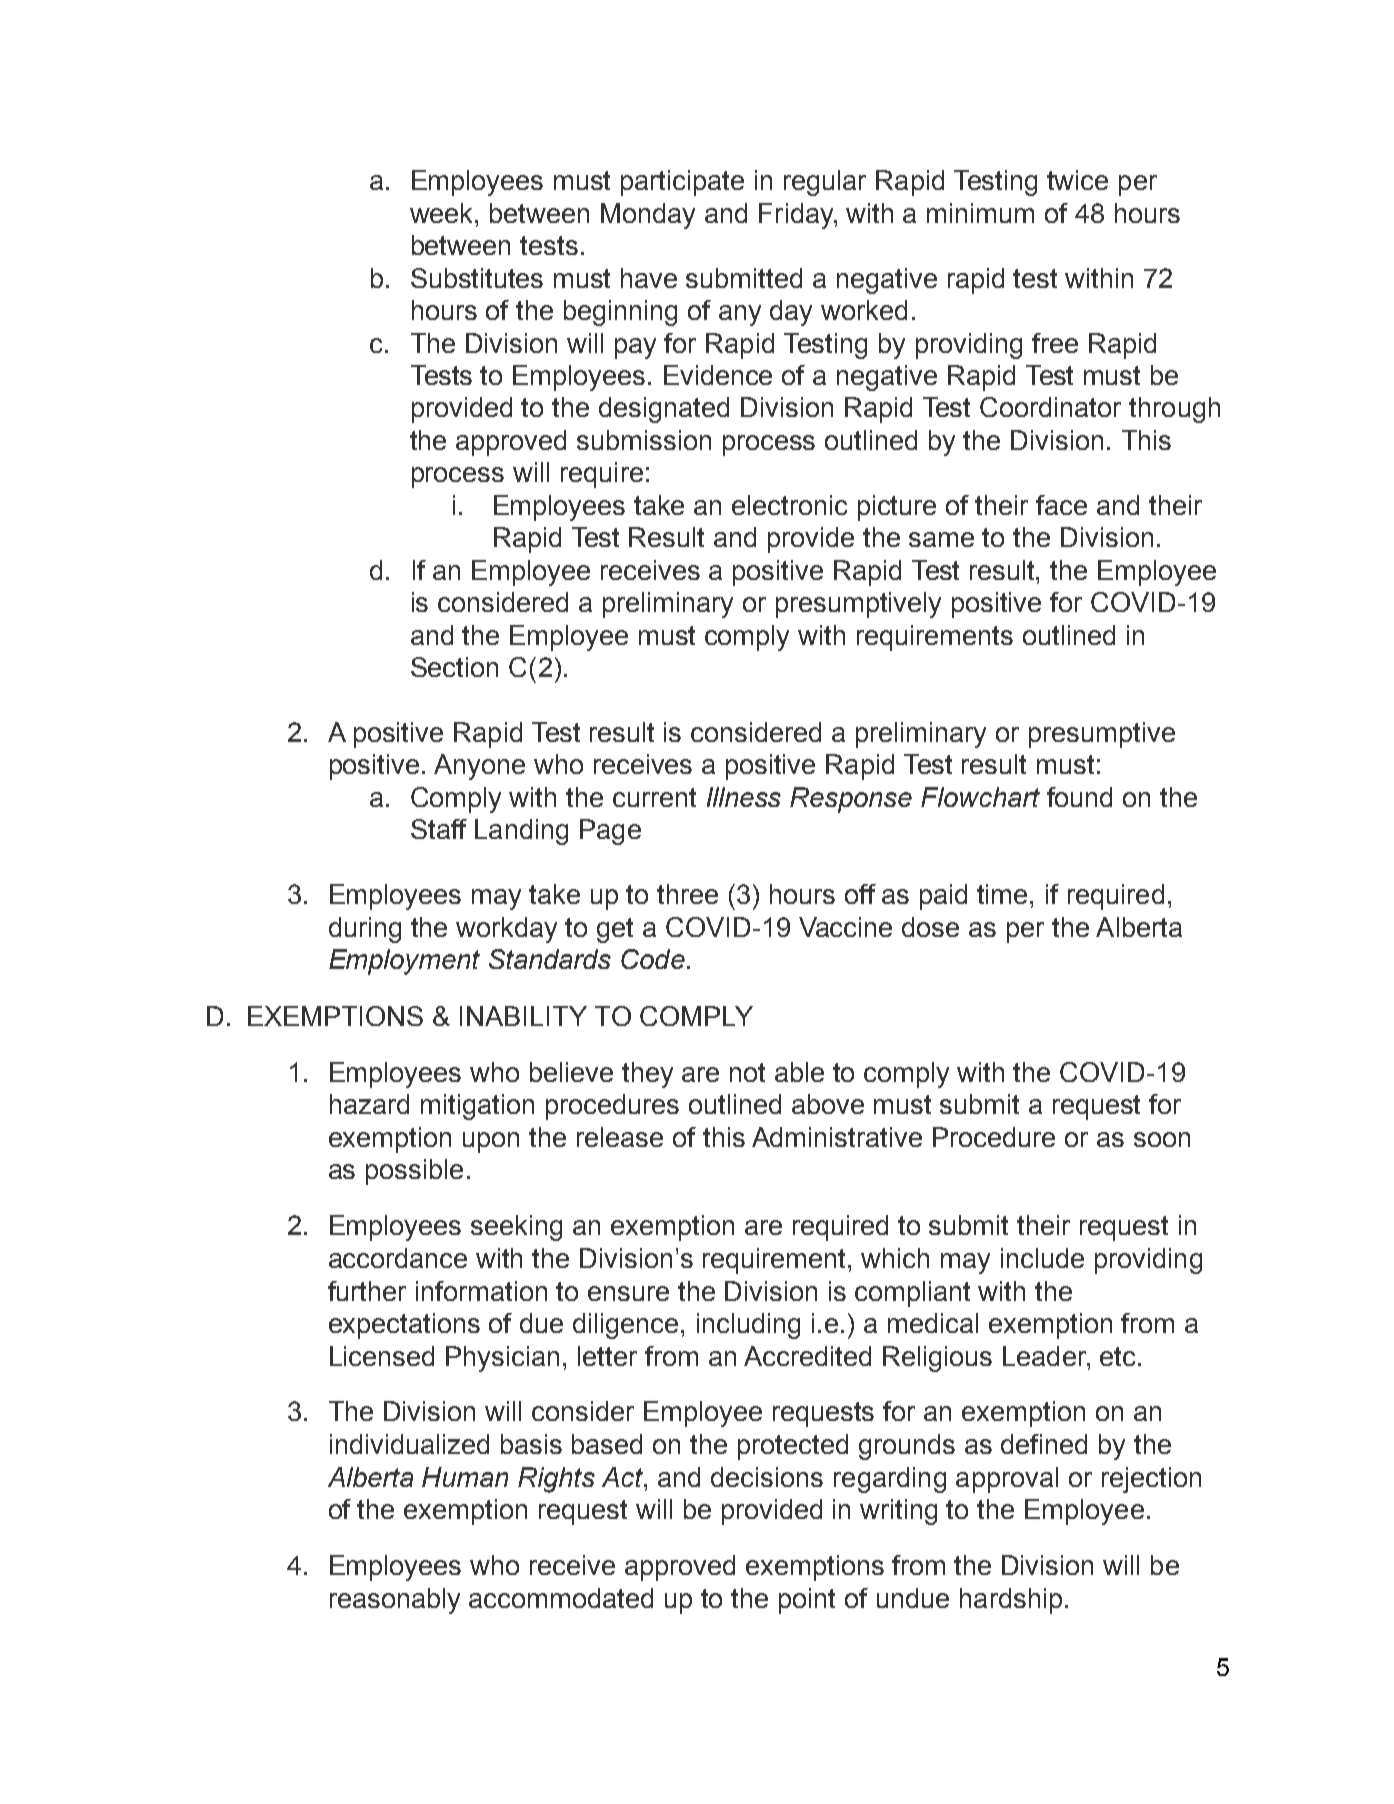  What do you see at coordinates (443, 213) in the screenshot?
I see `week` at bounding box center [443, 213].
